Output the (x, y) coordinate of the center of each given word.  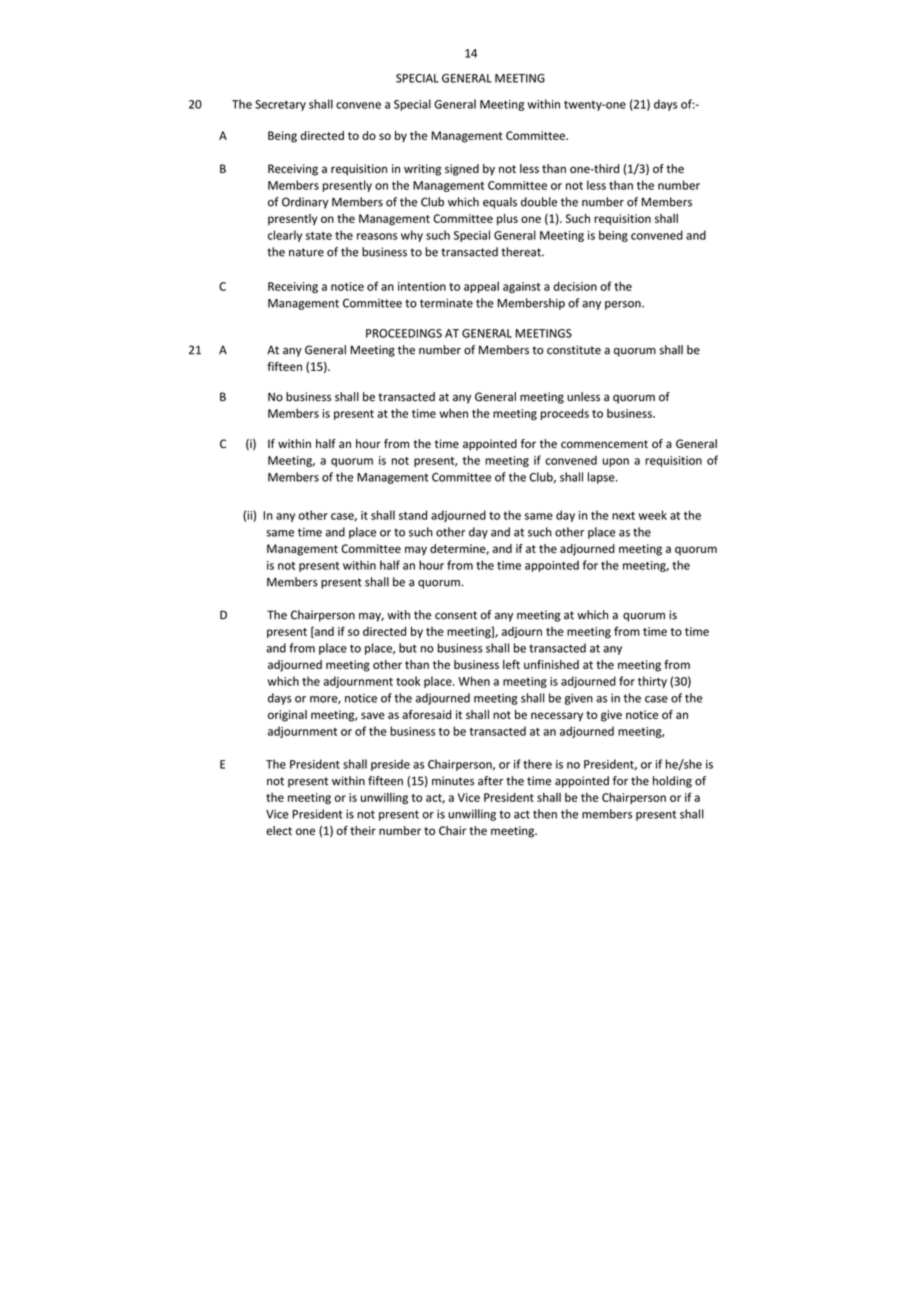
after (491, 781)
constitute (574, 350)
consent (456, 615)
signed (462, 170)
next (623, 516)
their (363, 830)
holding (672, 782)
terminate (446, 303)
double (539, 202)
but (408, 648)
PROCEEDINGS (404, 333)
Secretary (280, 105)
